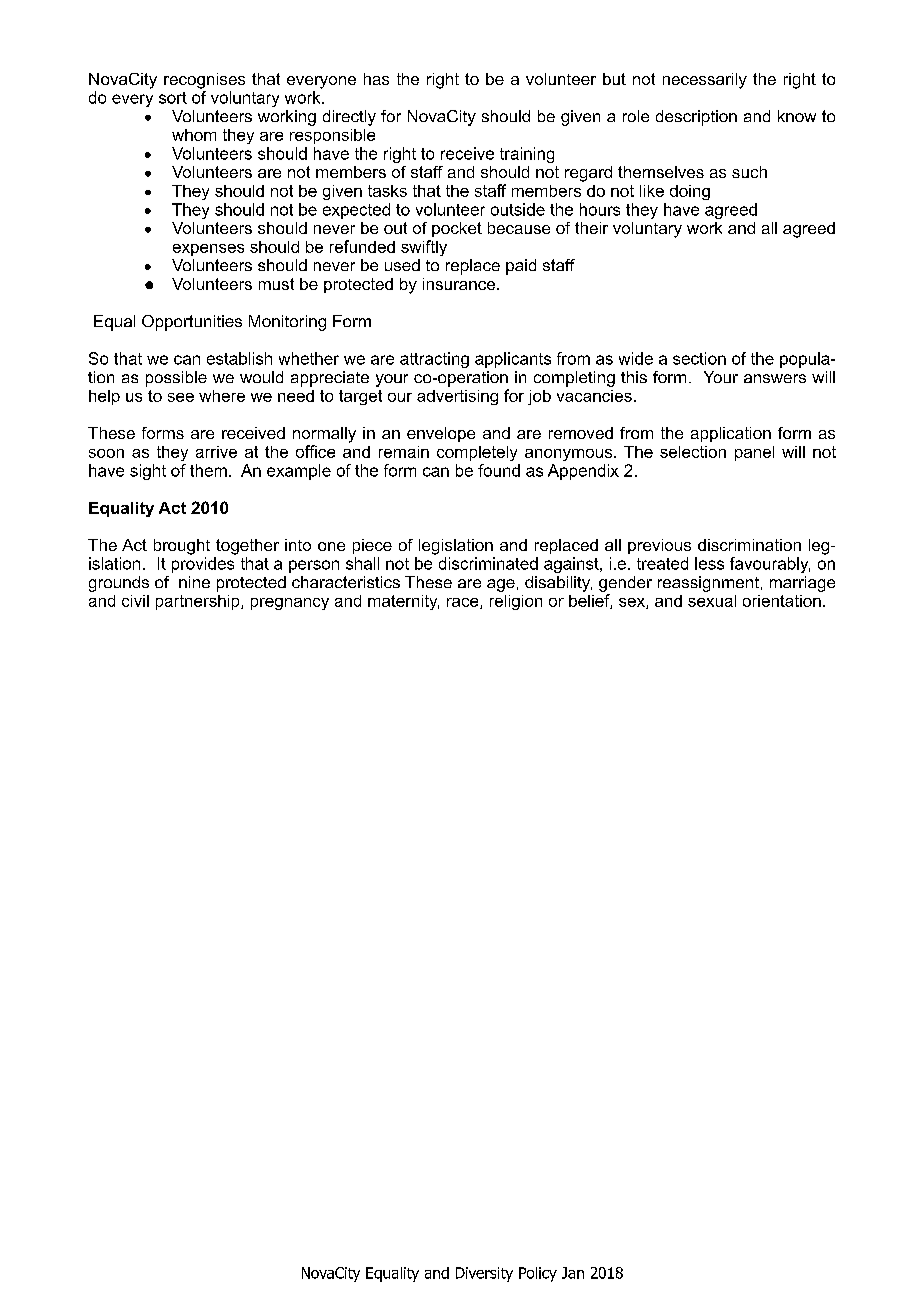  What do you see at coordinates (199, 602) in the screenshot?
I see `partnership` at bounding box center [199, 602].
